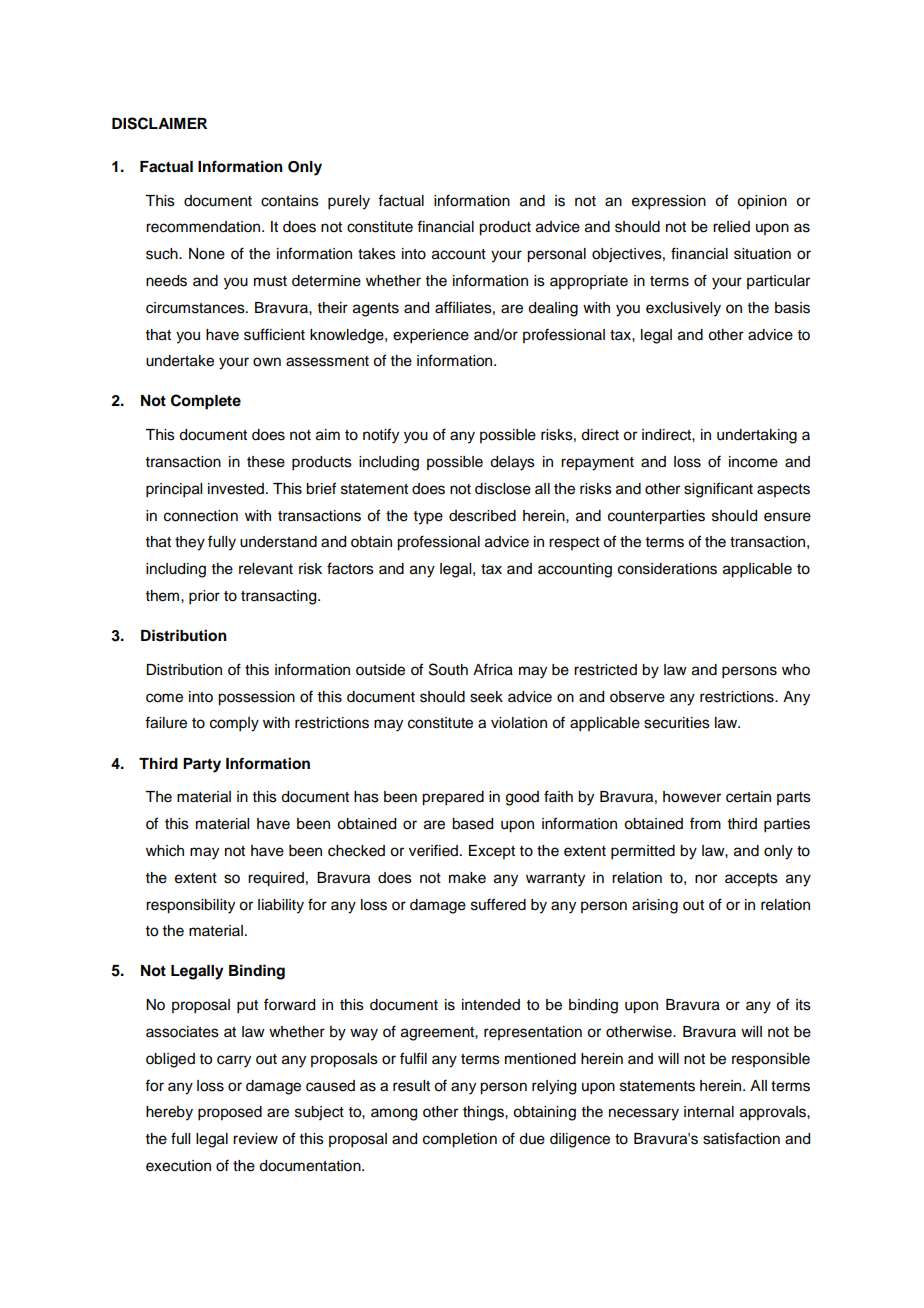 The width and height of the document is (924, 1308). Describe the element at coordinates (503, 489) in the document. I see `disclose` at that location.
